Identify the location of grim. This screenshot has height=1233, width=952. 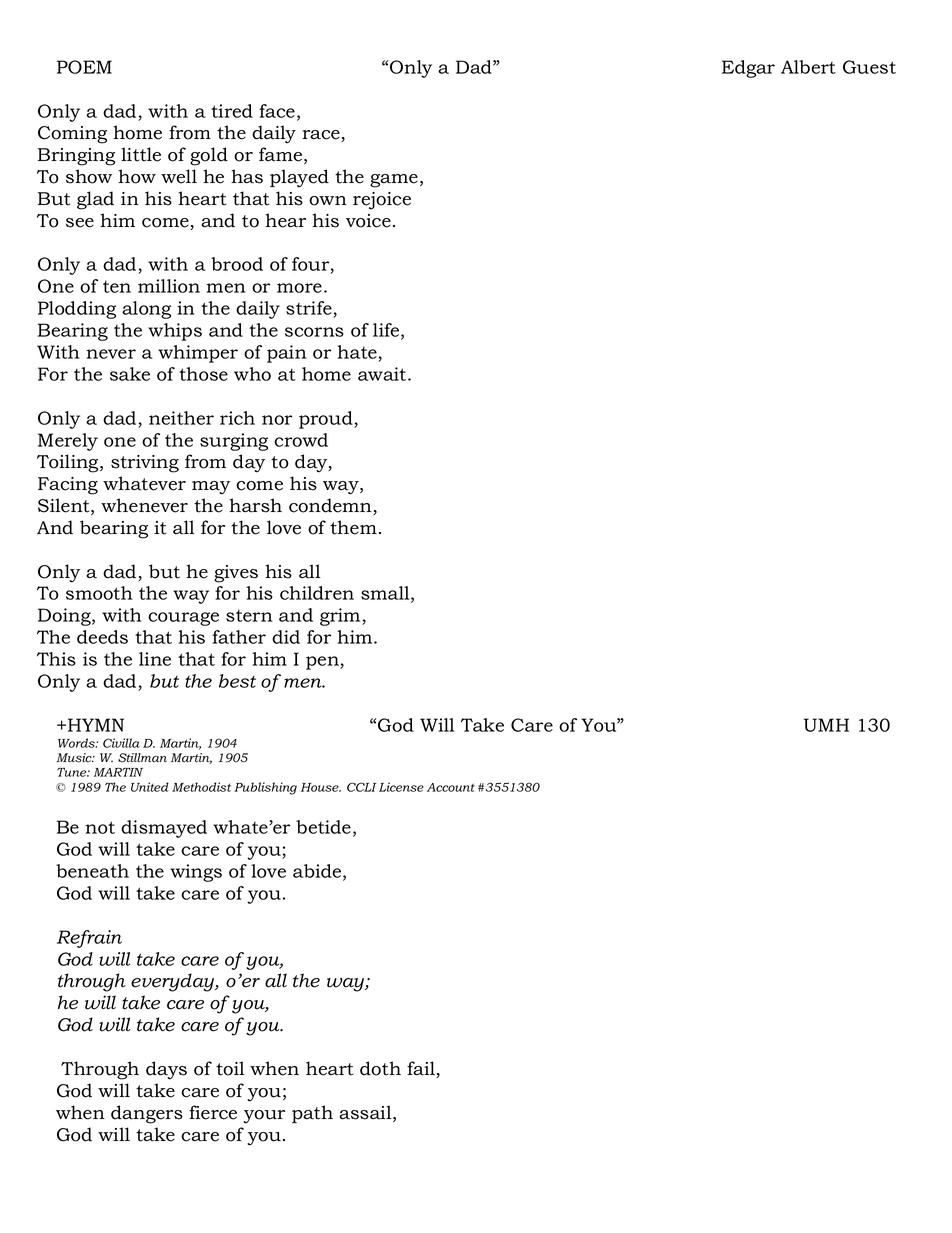
(341, 617).
